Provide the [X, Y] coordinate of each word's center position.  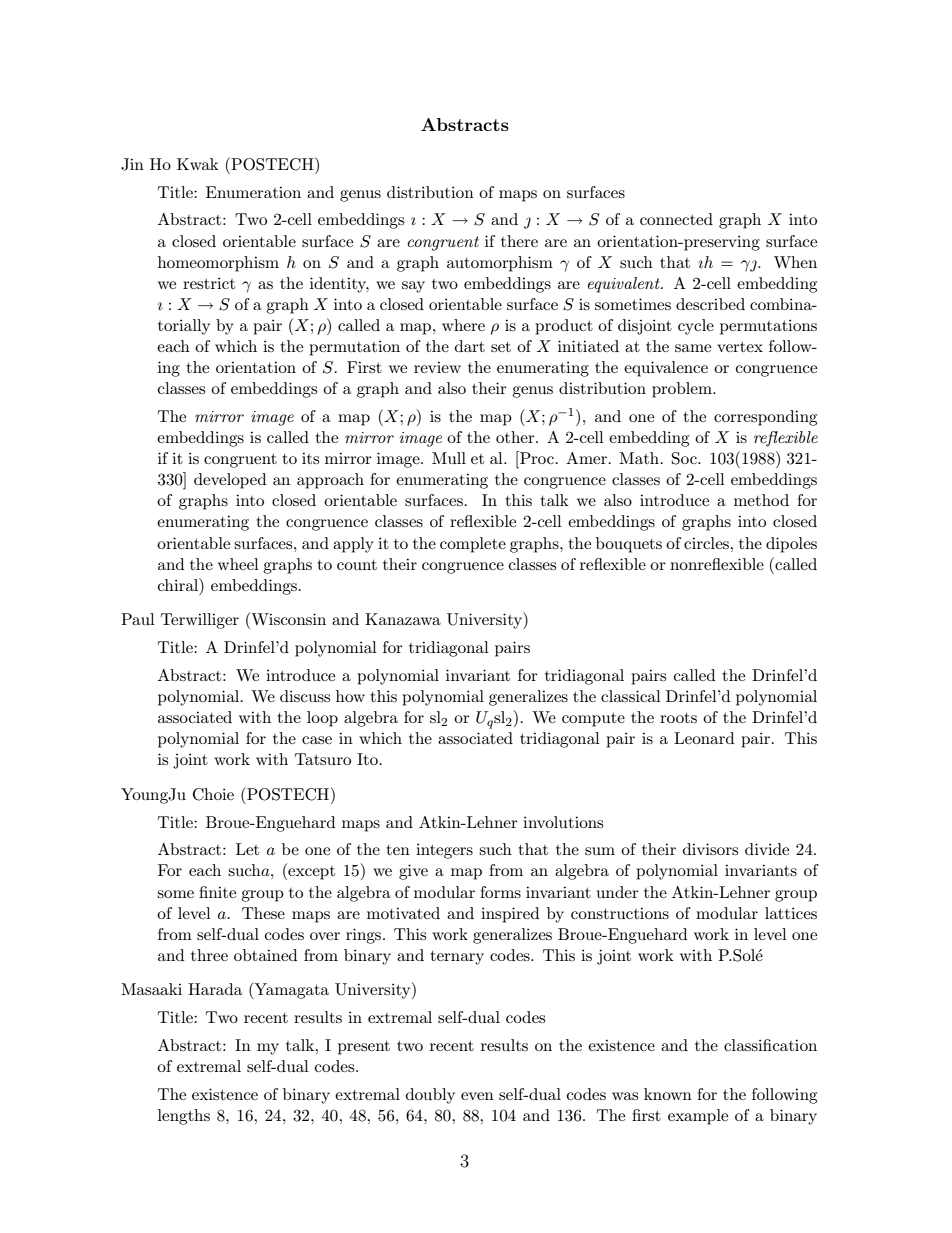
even [477, 1096]
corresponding [765, 418]
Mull [449, 458]
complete [473, 545]
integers [444, 851]
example [698, 1117]
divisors [710, 849]
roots [678, 718]
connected [676, 219]
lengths [184, 1117]
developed [230, 481]
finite [217, 892]
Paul [138, 619]
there [519, 241]
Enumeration [253, 192]
